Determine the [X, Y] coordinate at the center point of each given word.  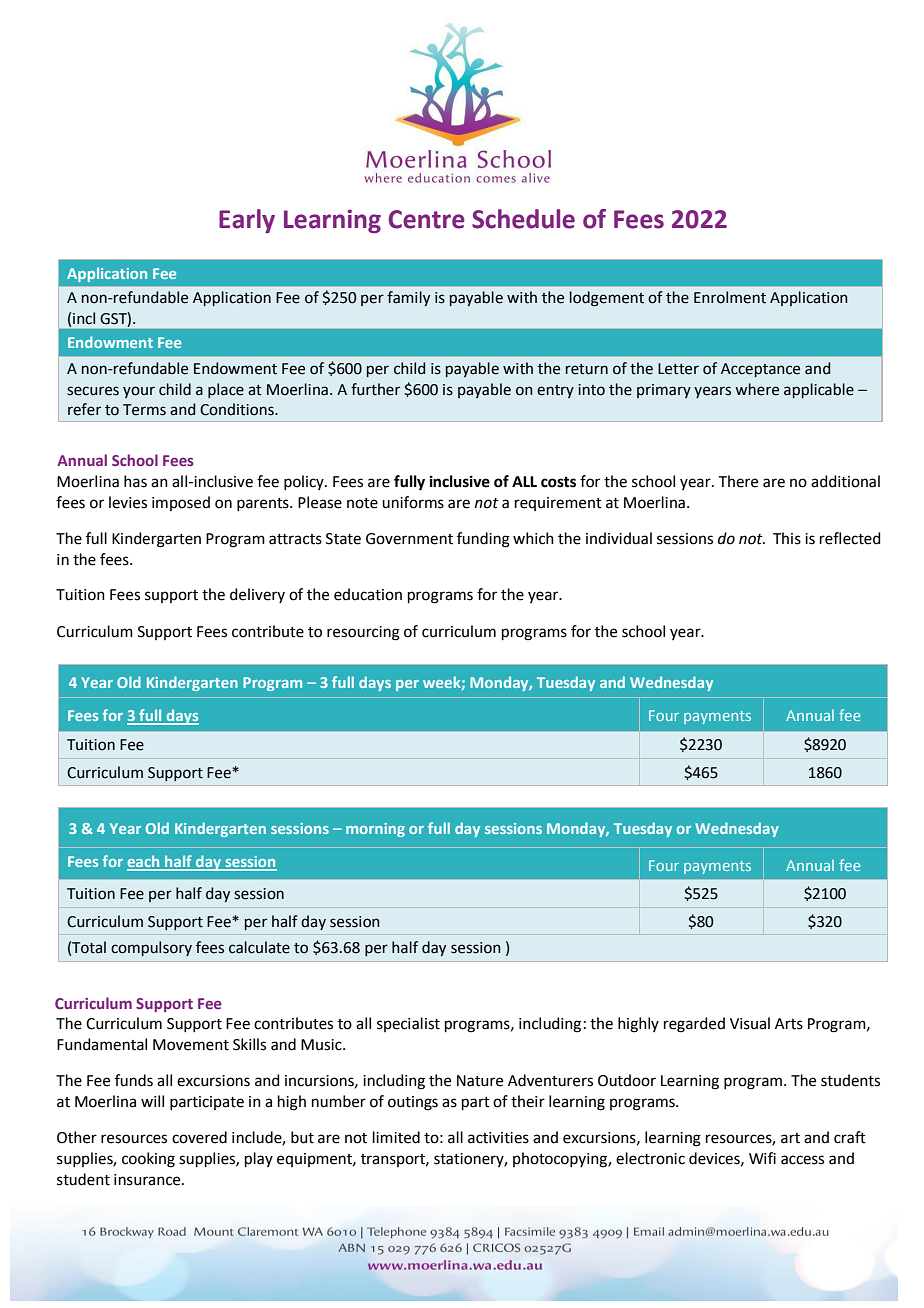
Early [247, 221]
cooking [148, 1160]
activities [498, 1138]
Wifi [762, 1158]
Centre [426, 219]
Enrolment [730, 297]
